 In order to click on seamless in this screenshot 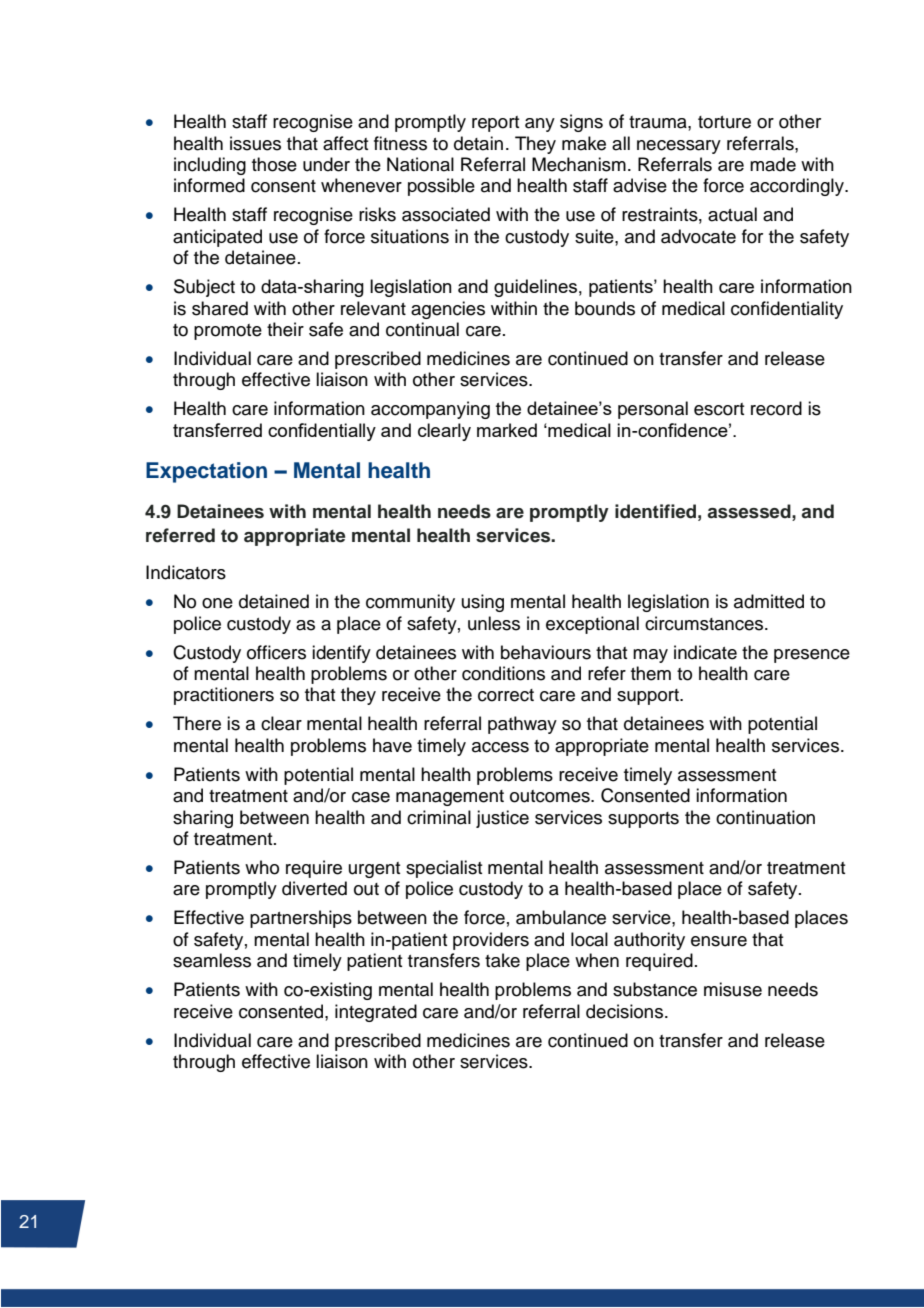, I will do `click(212, 960)`.
